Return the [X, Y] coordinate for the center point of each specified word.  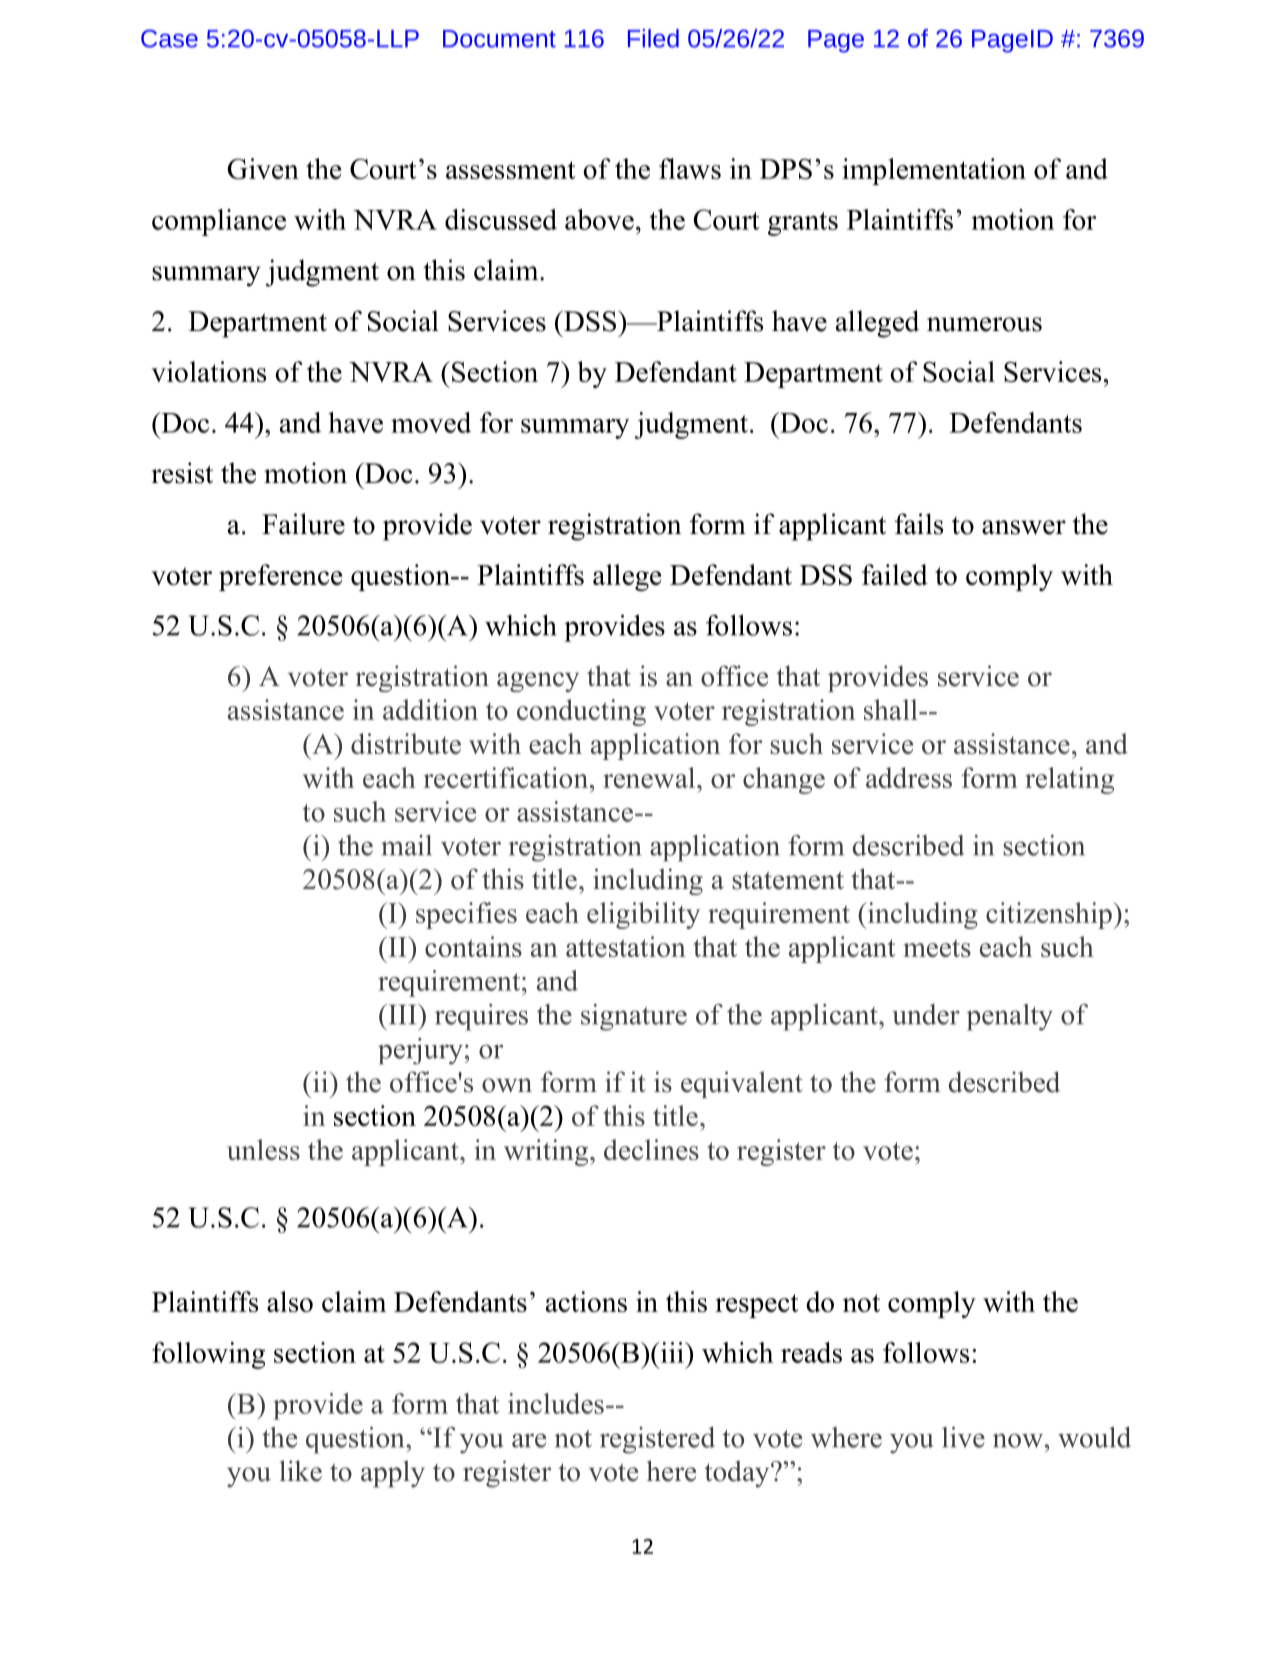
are [529, 1440]
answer [1024, 527]
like [300, 1471]
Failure [303, 524]
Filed [653, 38]
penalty [1009, 1017]
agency [538, 682]
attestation [626, 946]
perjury [420, 1051]
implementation [934, 171]
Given [263, 168]
